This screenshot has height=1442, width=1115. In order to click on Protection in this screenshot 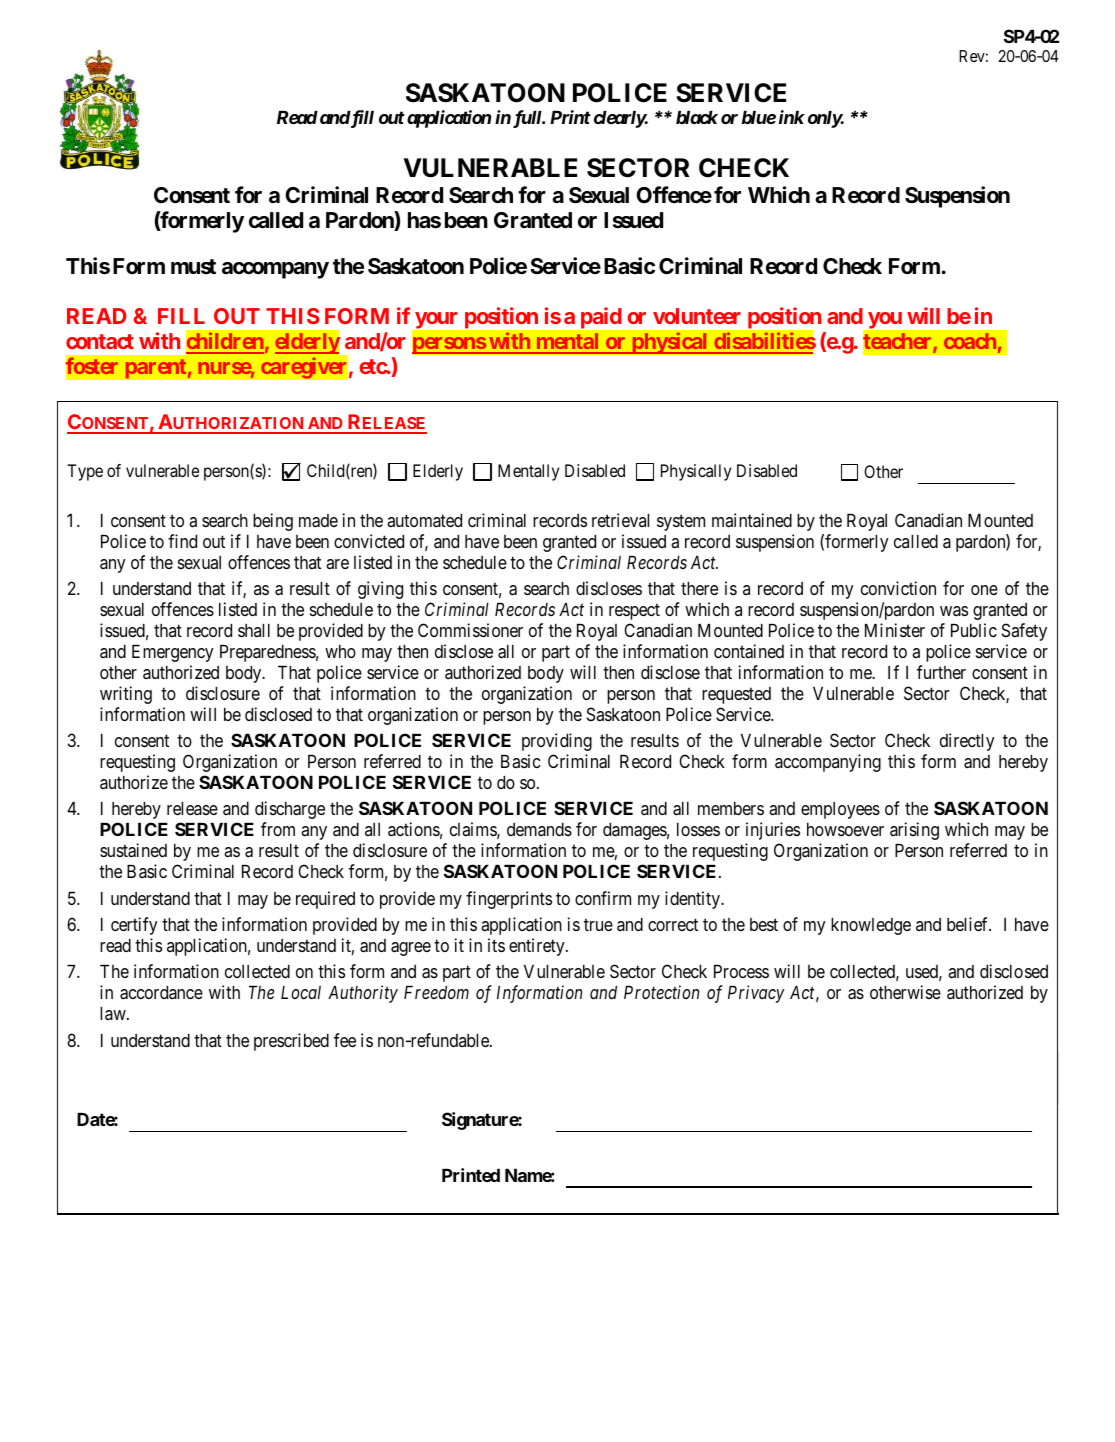, I will do `click(661, 992)`.
